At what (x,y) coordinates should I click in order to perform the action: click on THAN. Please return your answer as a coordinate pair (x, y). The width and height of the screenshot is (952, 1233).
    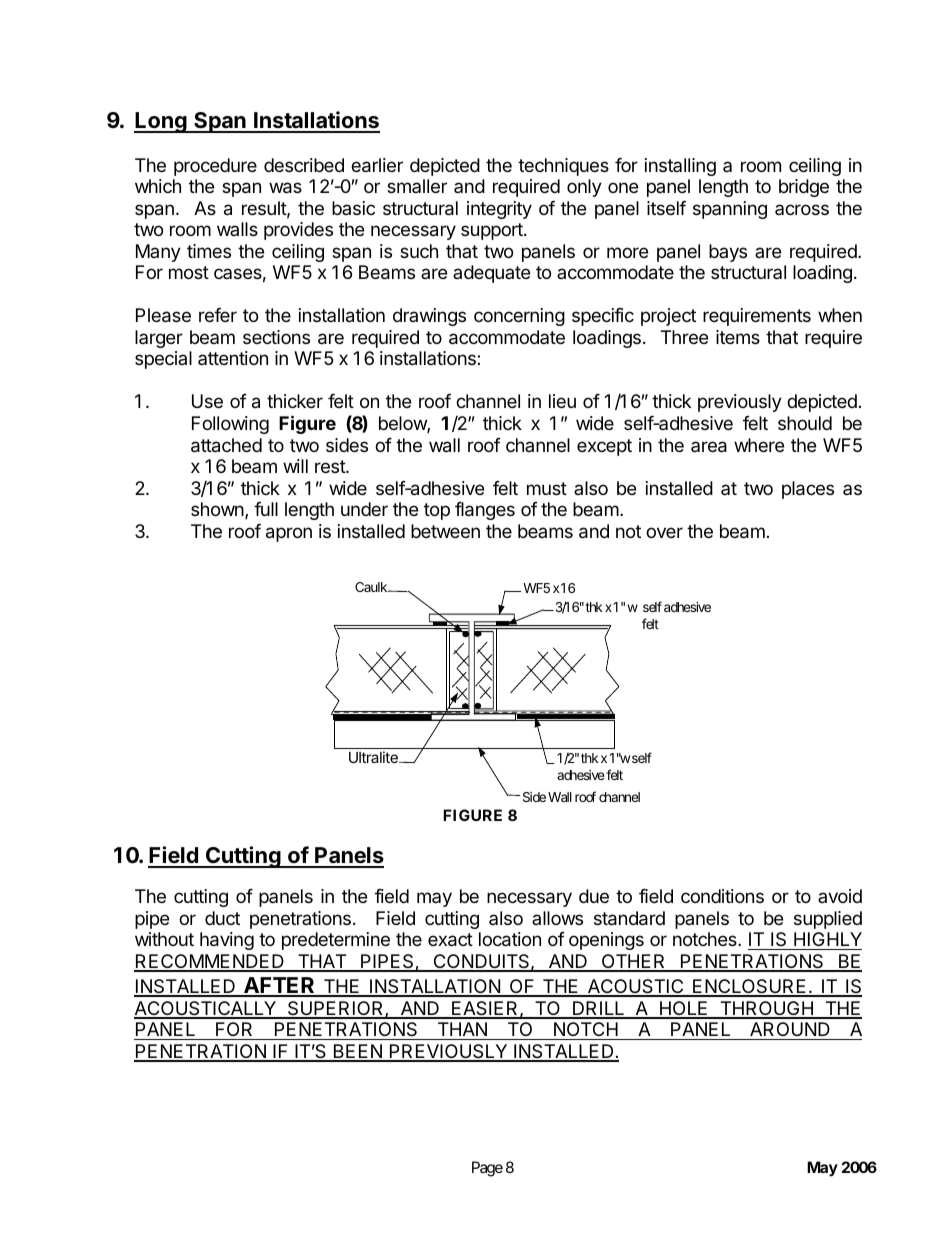
    Looking at the image, I should click on (462, 1029).
